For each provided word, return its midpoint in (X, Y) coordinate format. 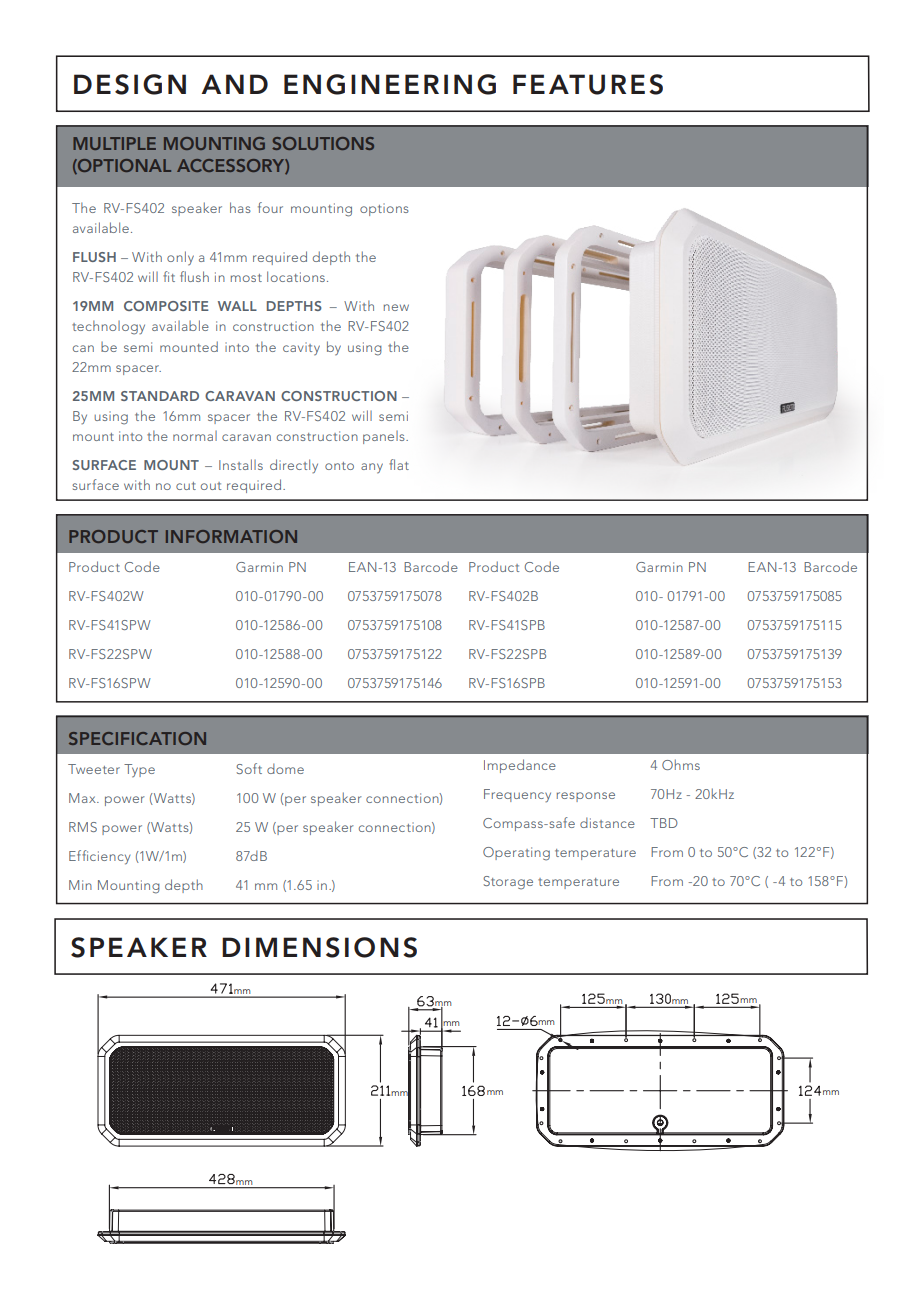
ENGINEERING (390, 84)
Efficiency (99, 857)
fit (169, 276)
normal (195, 436)
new (396, 307)
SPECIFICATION (137, 738)
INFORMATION (231, 536)
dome (285, 768)
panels (385, 437)
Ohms (681, 764)
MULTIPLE (114, 143)
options (384, 209)
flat (399, 464)
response (586, 797)
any (372, 468)
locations (296, 276)
